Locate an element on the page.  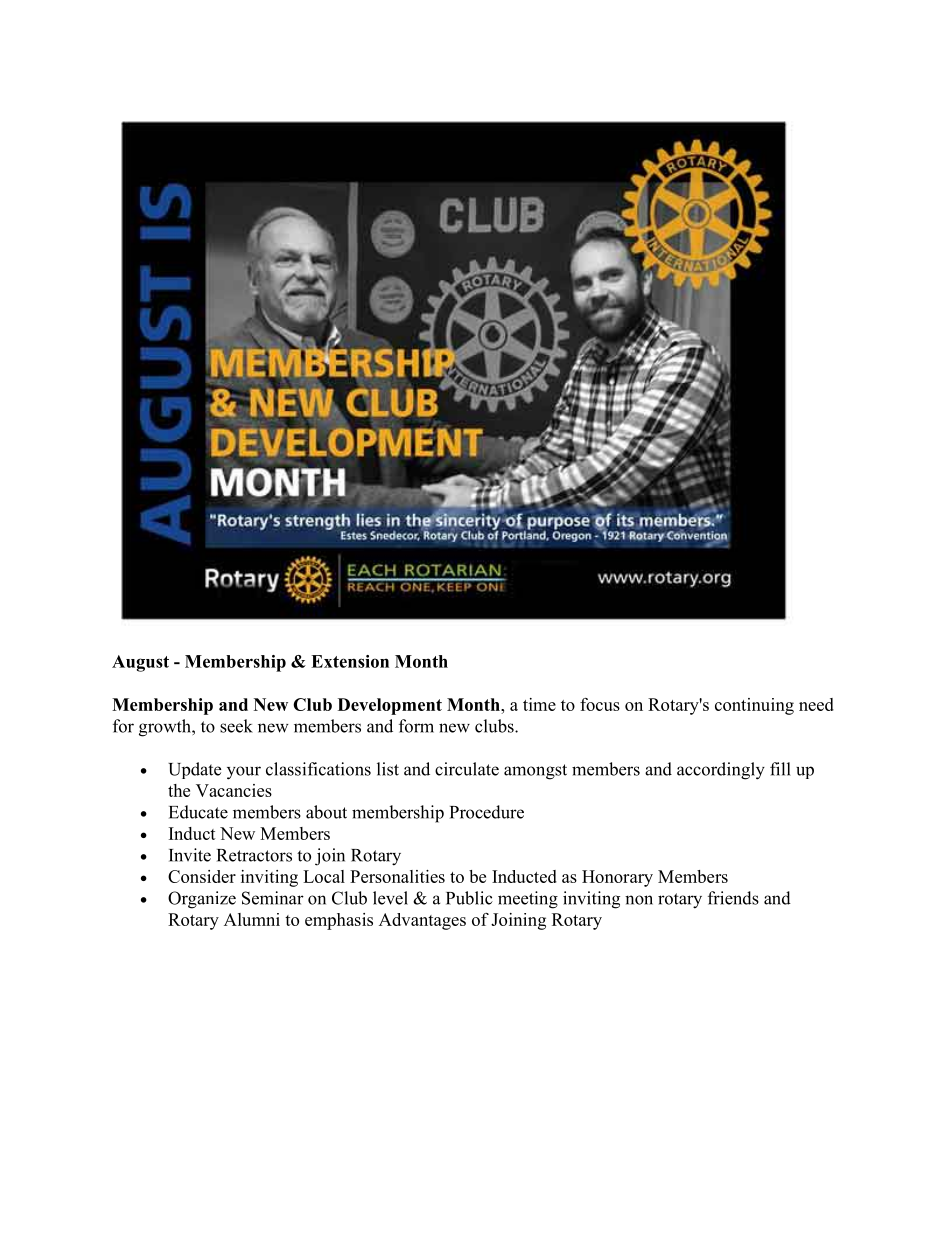
Vacancies is located at coordinates (234, 790).
